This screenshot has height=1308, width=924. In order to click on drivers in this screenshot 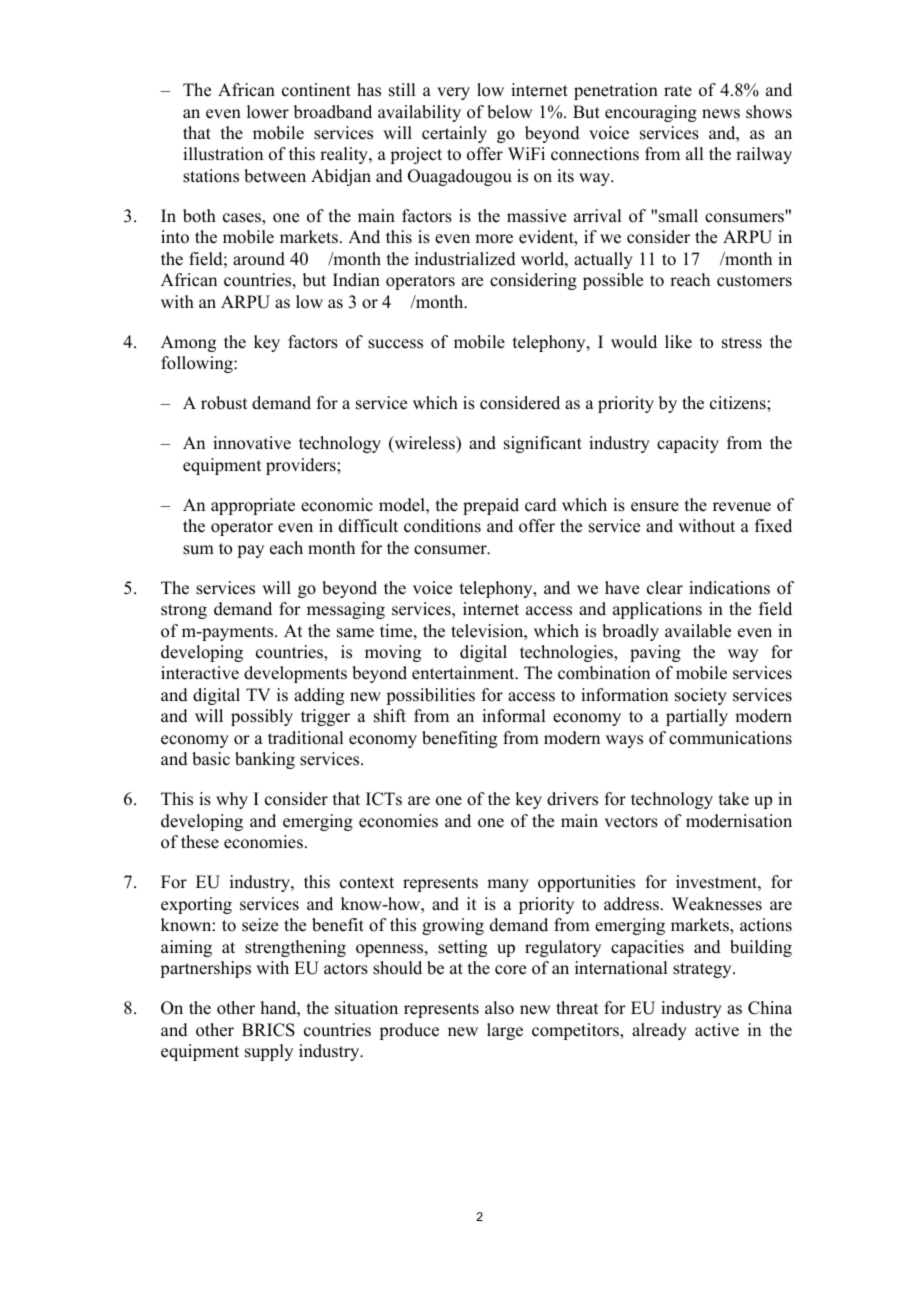, I will do `click(572, 799)`.
